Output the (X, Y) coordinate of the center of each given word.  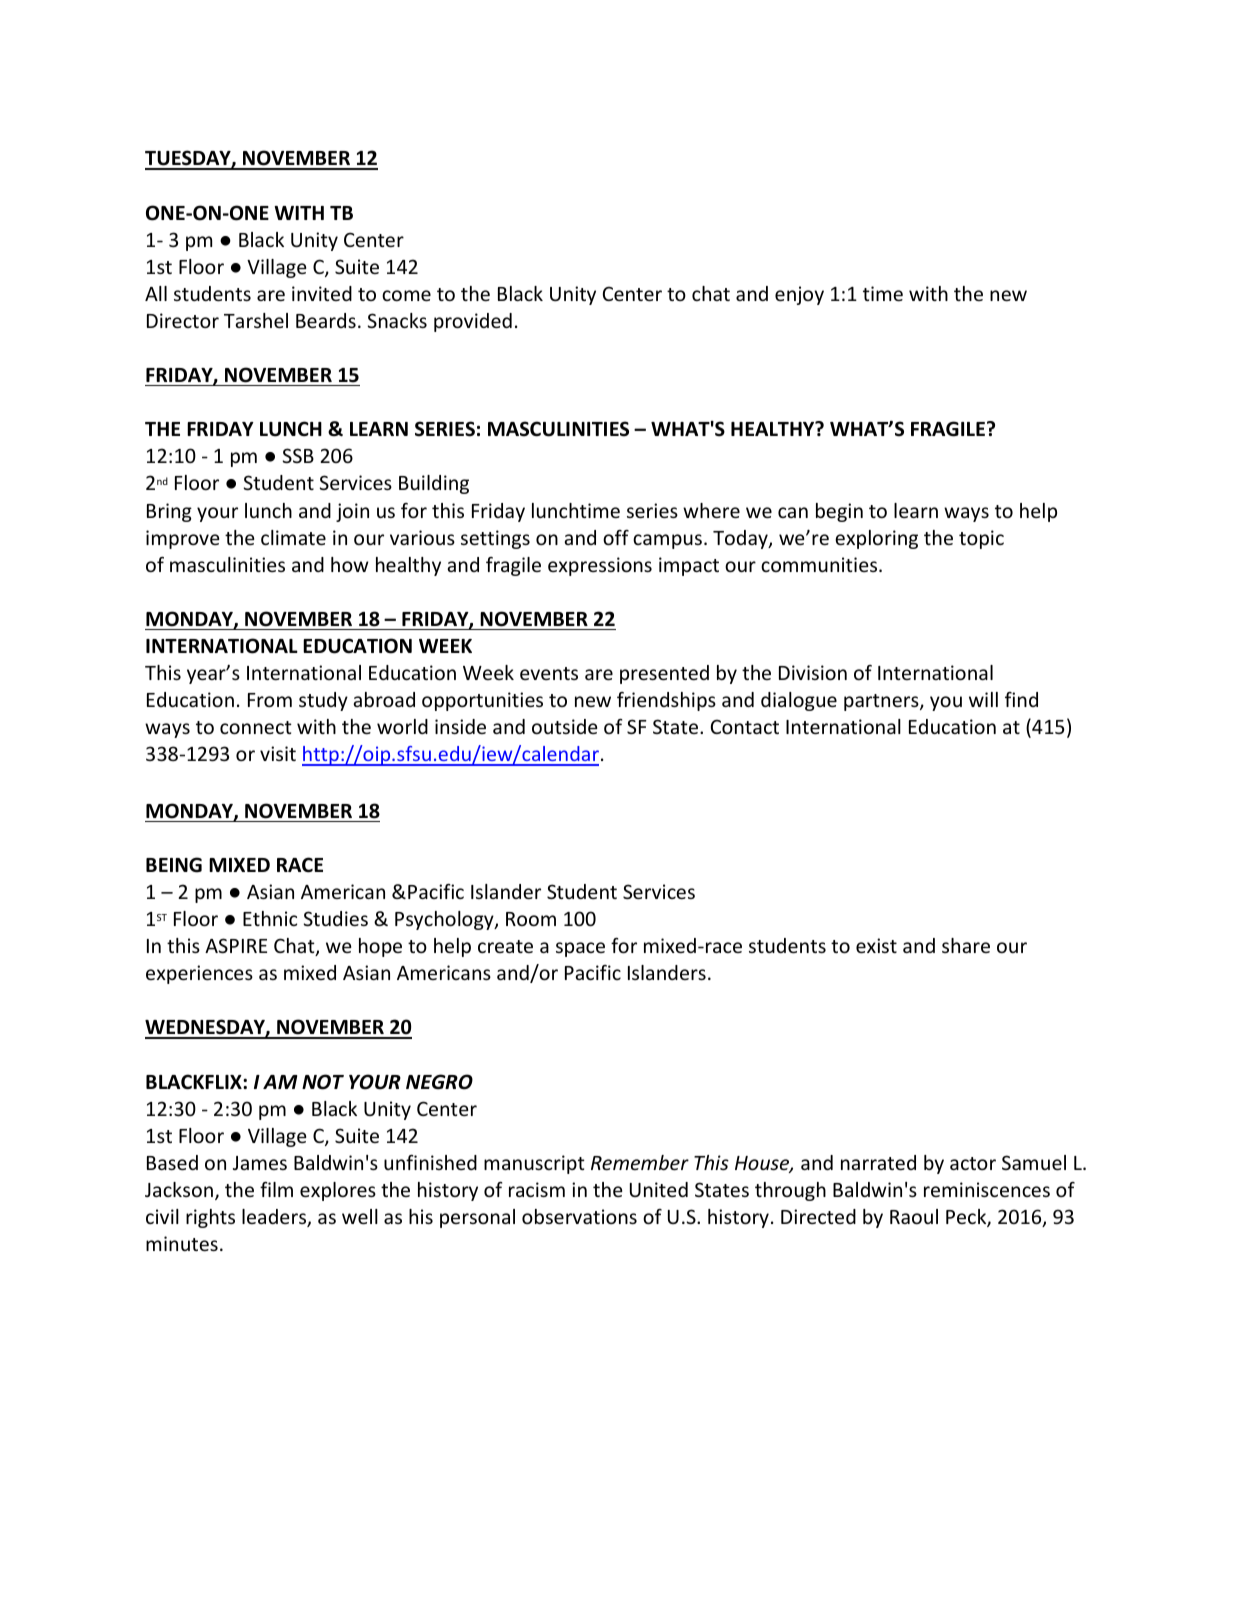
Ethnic (270, 918)
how (350, 564)
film (276, 1189)
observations (579, 1216)
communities (820, 564)
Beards (326, 320)
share (966, 945)
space (580, 949)
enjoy (799, 295)
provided (473, 322)
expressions (600, 566)
